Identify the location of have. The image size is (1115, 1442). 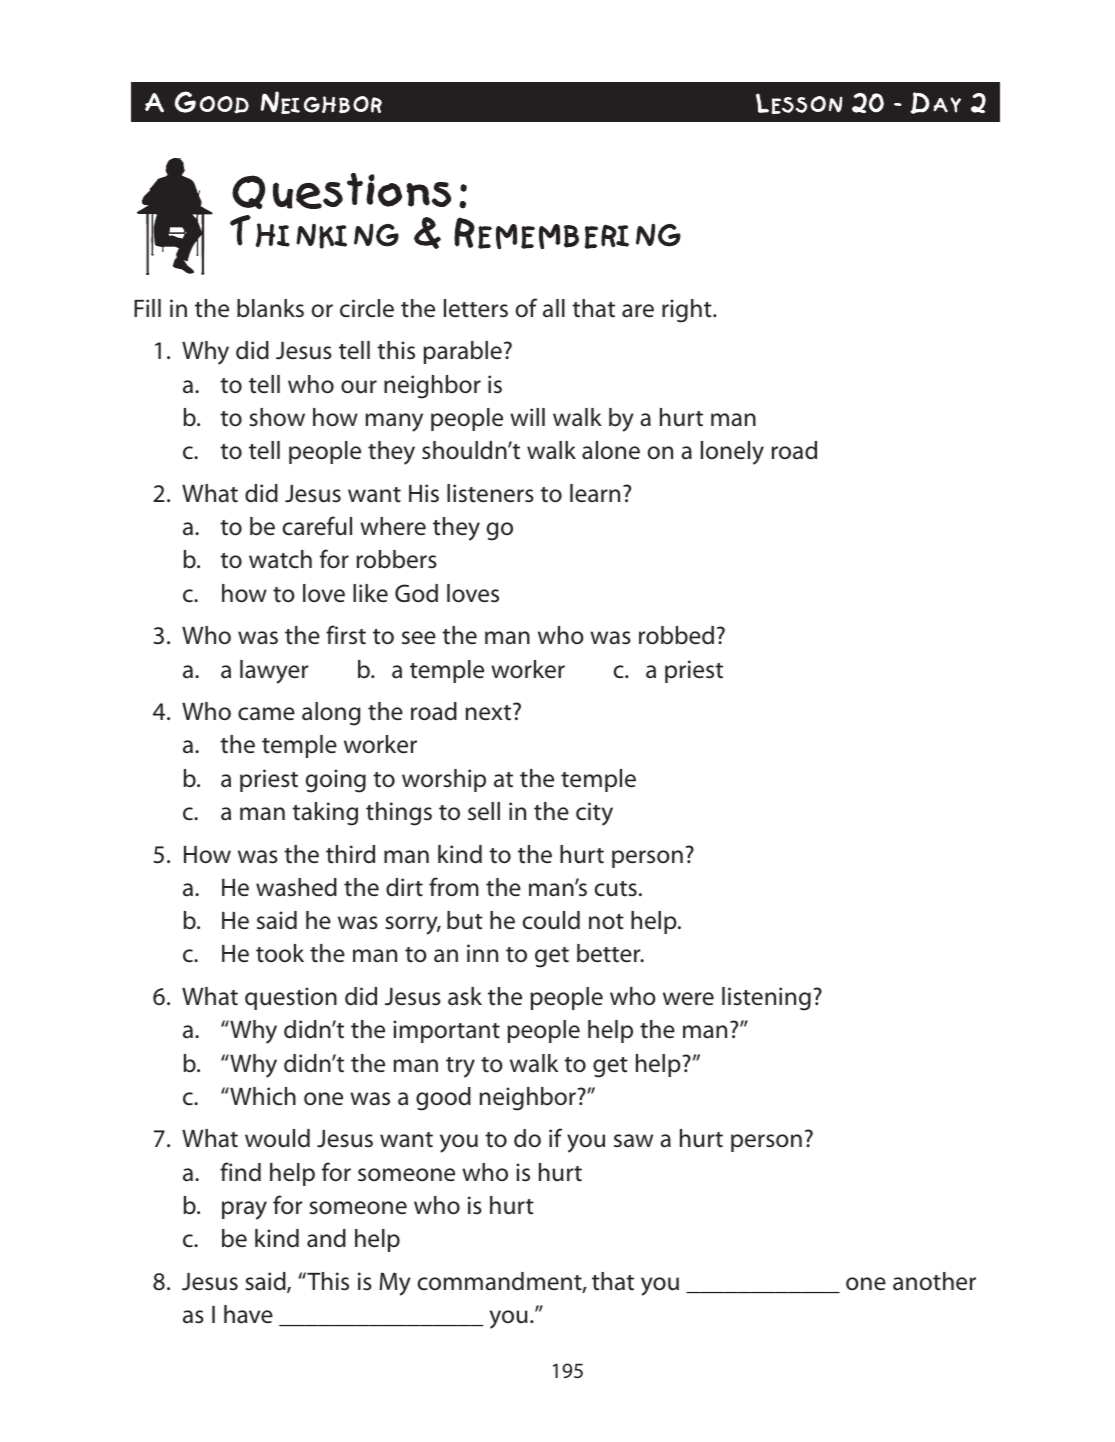
(248, 1314).
